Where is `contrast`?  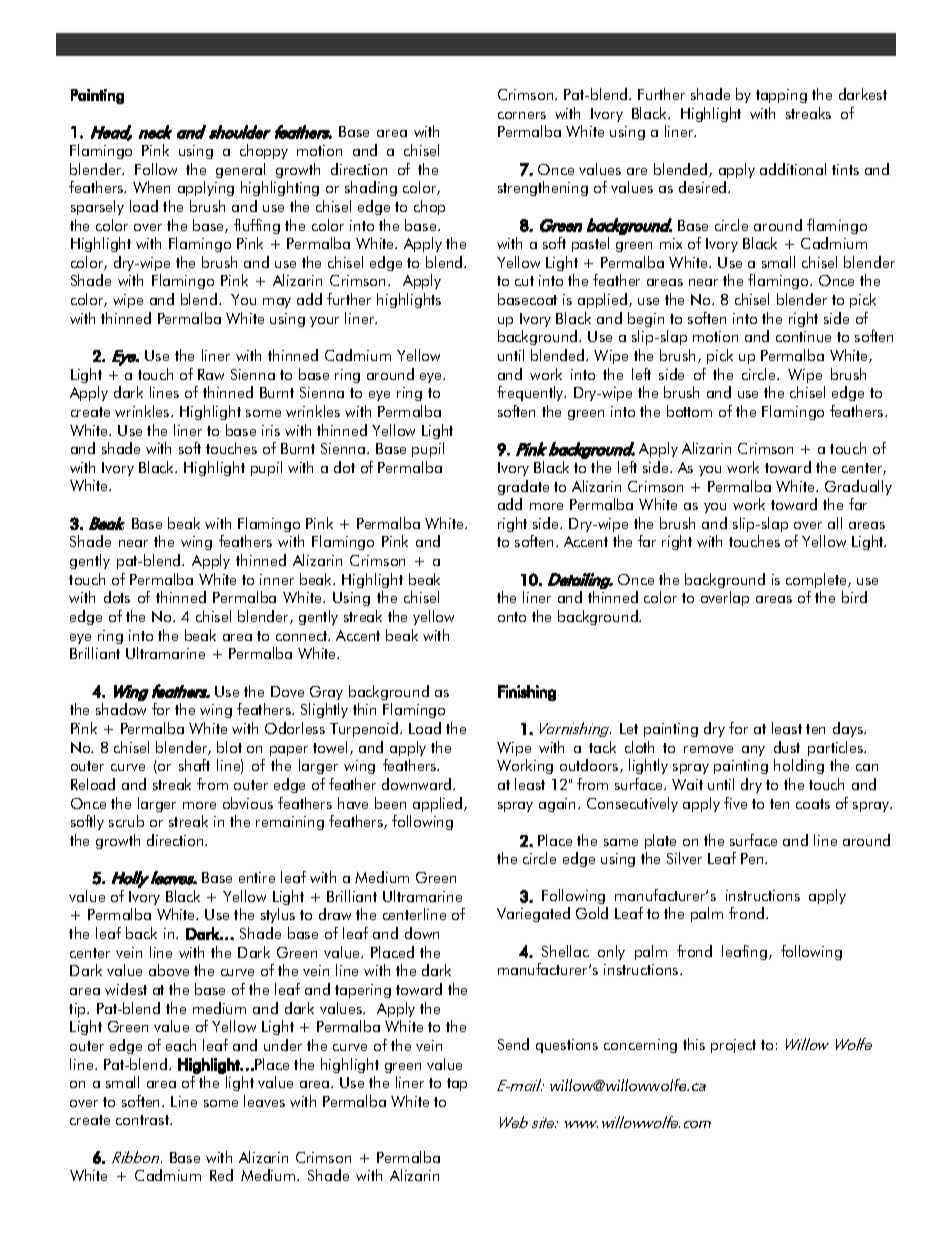 contrast is located at coordinates (143, 1120).
